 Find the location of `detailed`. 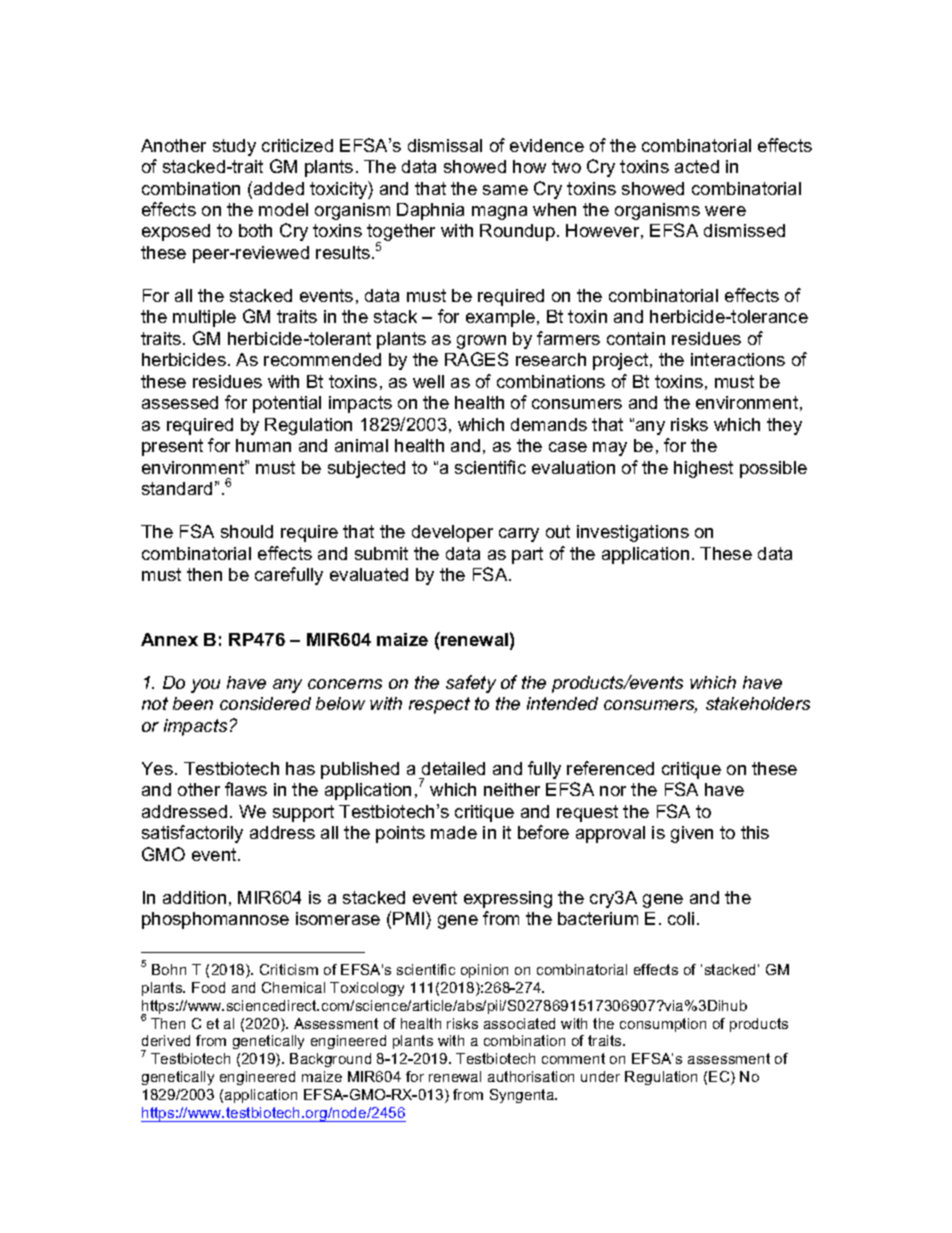

detailed is located at coordinates (453, 768).
